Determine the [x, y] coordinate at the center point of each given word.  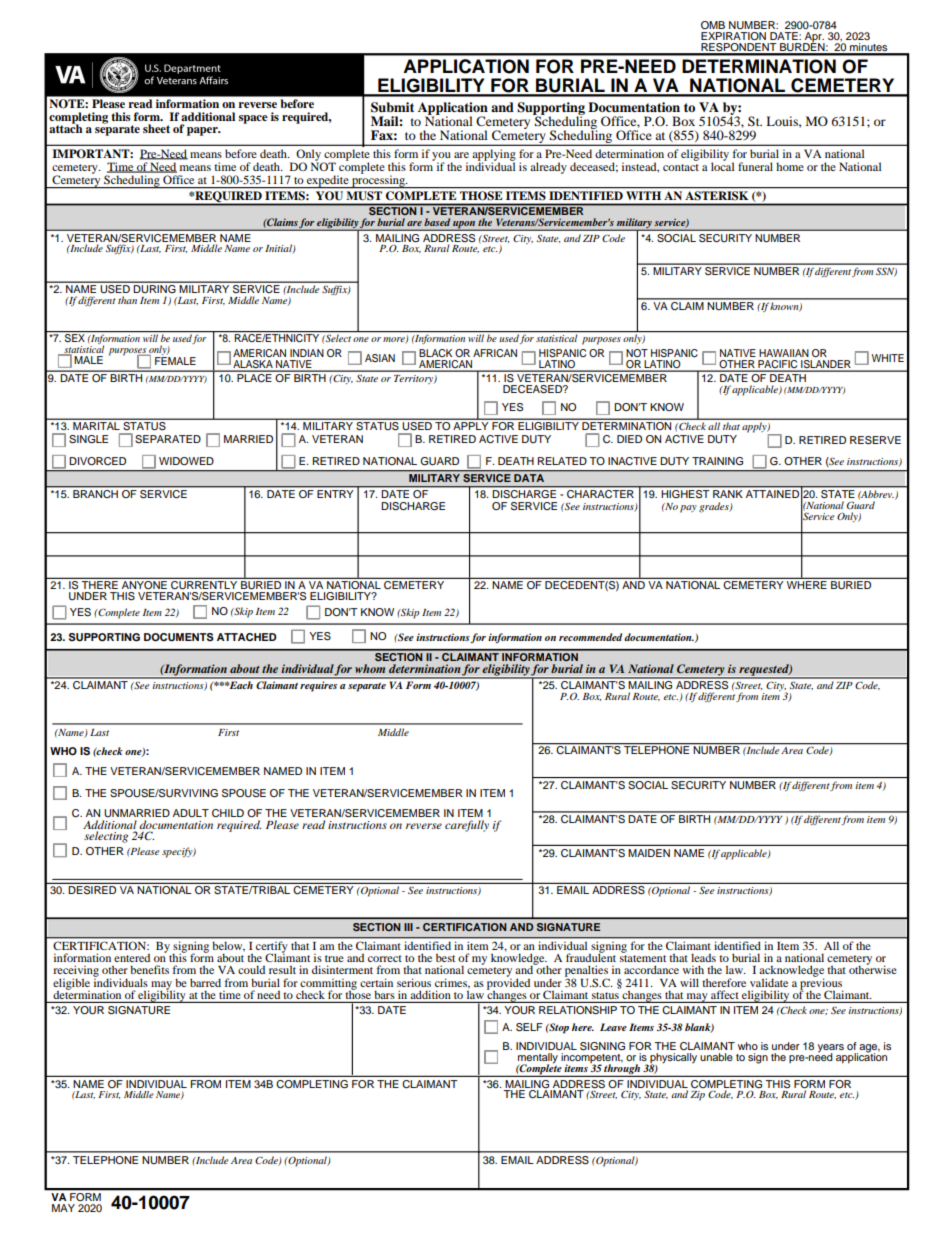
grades [715, 507]
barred [205, 982]
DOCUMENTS [179, 637]
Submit [392, 107]
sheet [156, 128]
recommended [590, 637]
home [790, 166]
